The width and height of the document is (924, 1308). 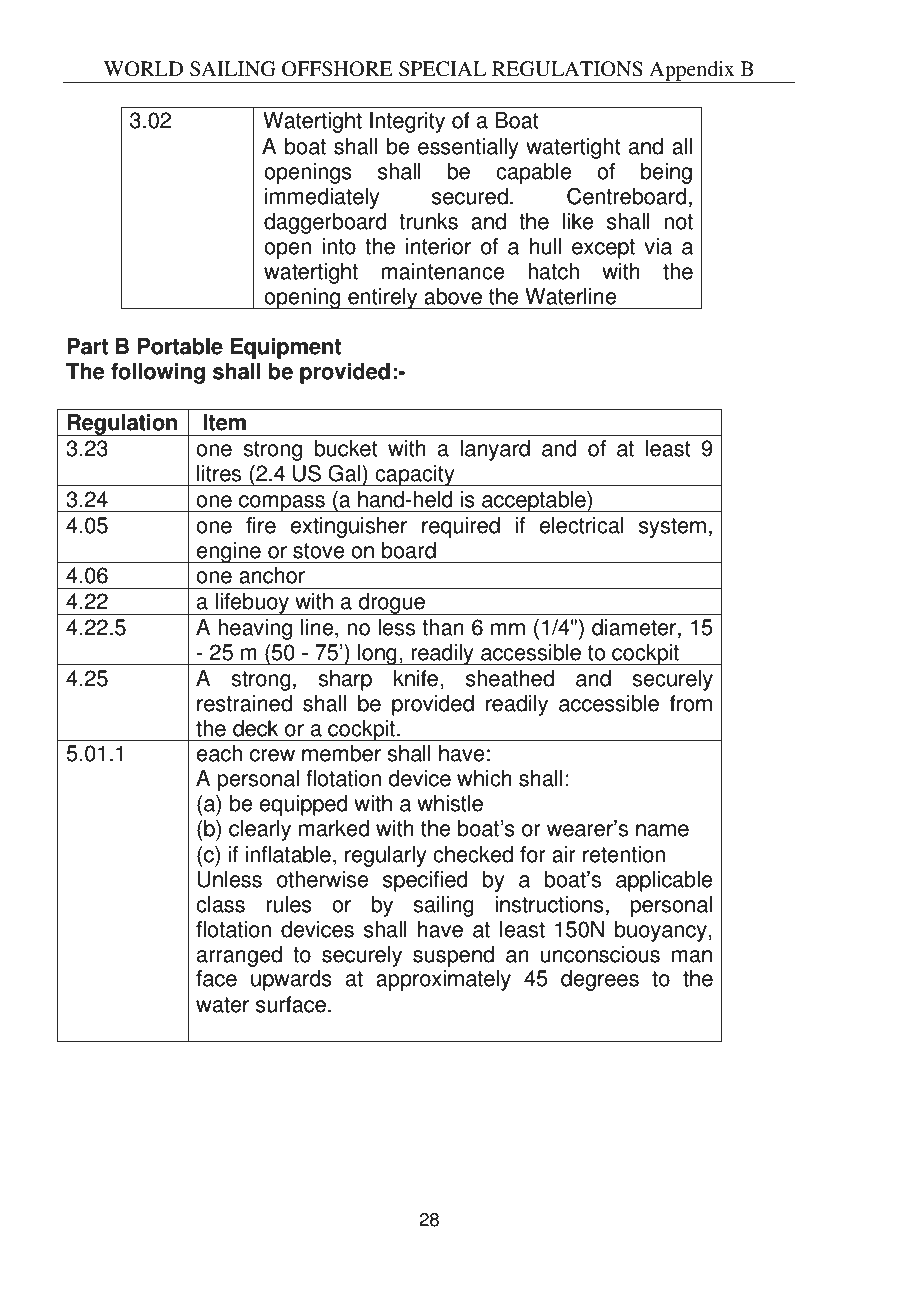 What do you see at coordinates (239, 956) in the document?
I see `arranged` at bounding box center [239, 956].
